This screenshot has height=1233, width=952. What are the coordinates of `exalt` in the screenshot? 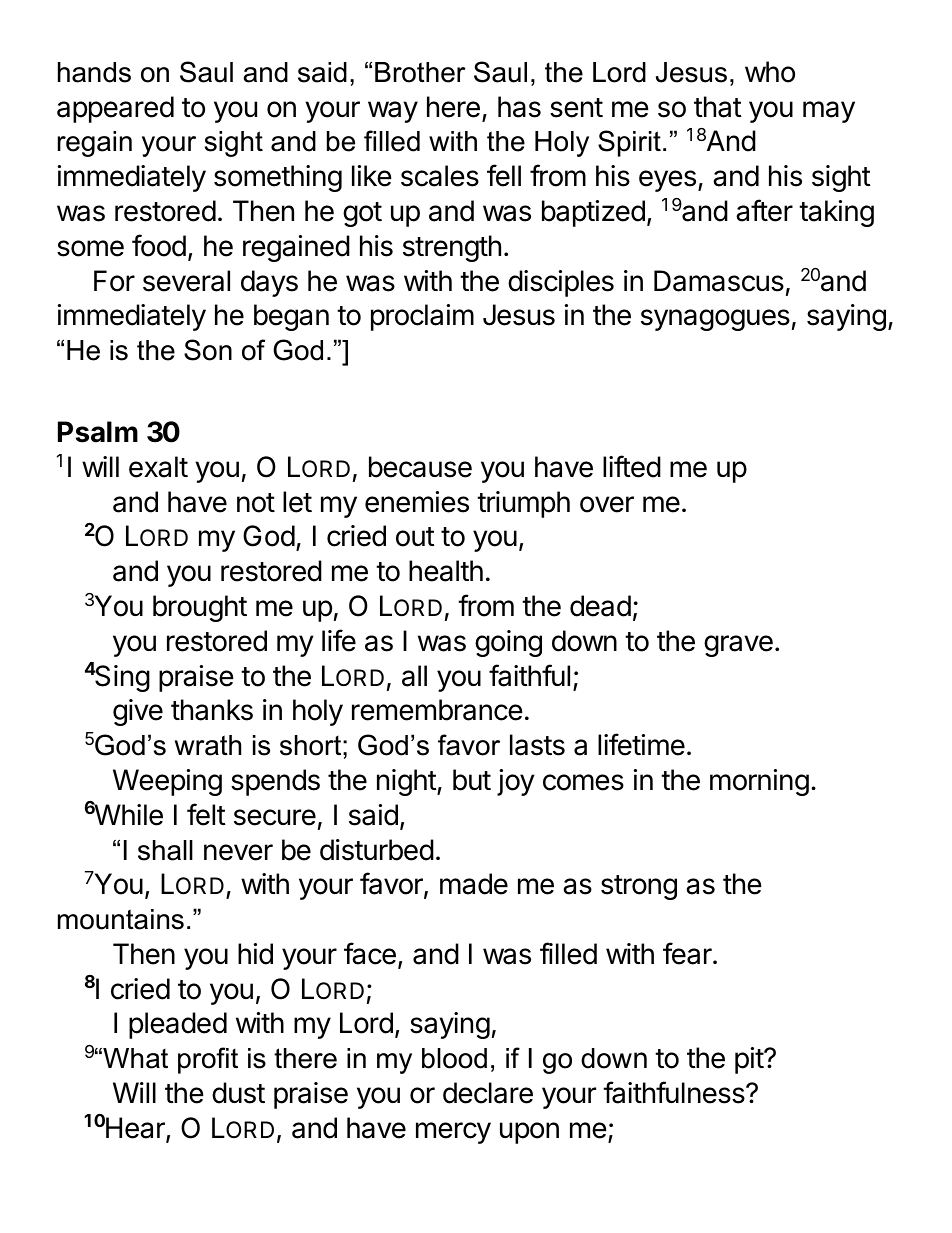 It's located at (158, 467).
